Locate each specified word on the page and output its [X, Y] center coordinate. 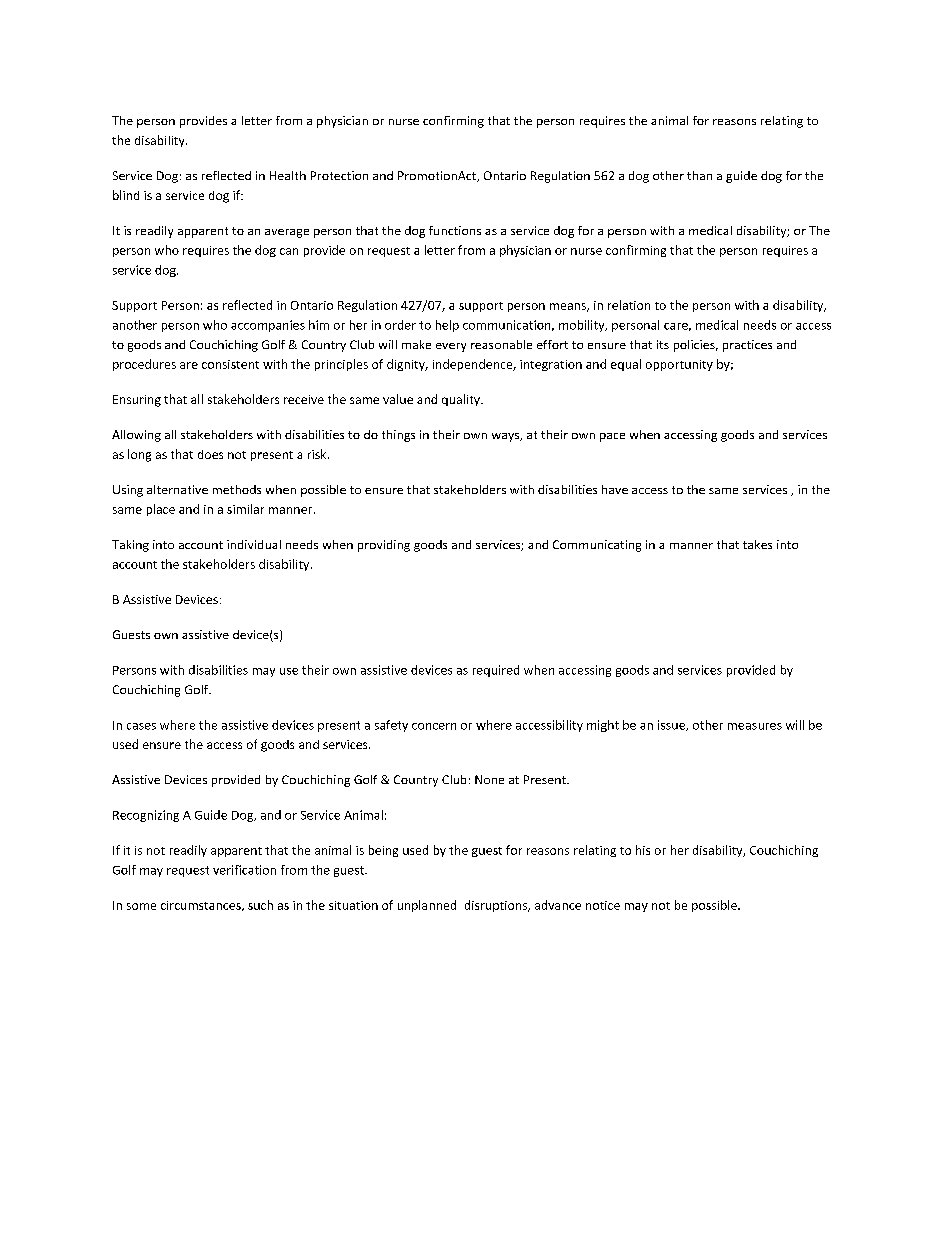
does [210, 454]
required [496, 671]
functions [455, 230]
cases [141, 726]
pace [612, 437]
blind [126, 195]
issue [672, 725]
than [699, 175]
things [398, 436]
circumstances [202, 906]
